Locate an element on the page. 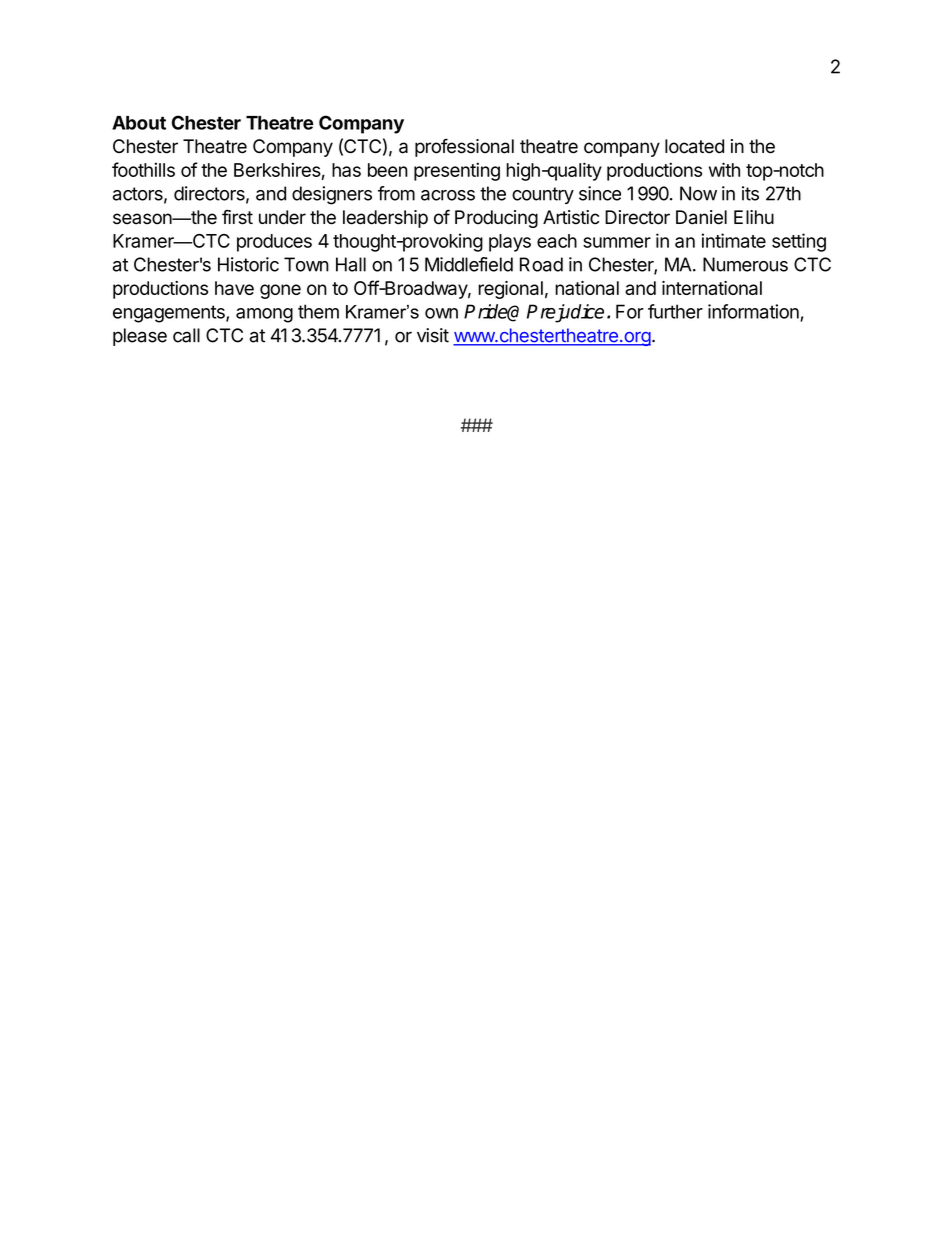  located is located at coordinates (694, 146).
